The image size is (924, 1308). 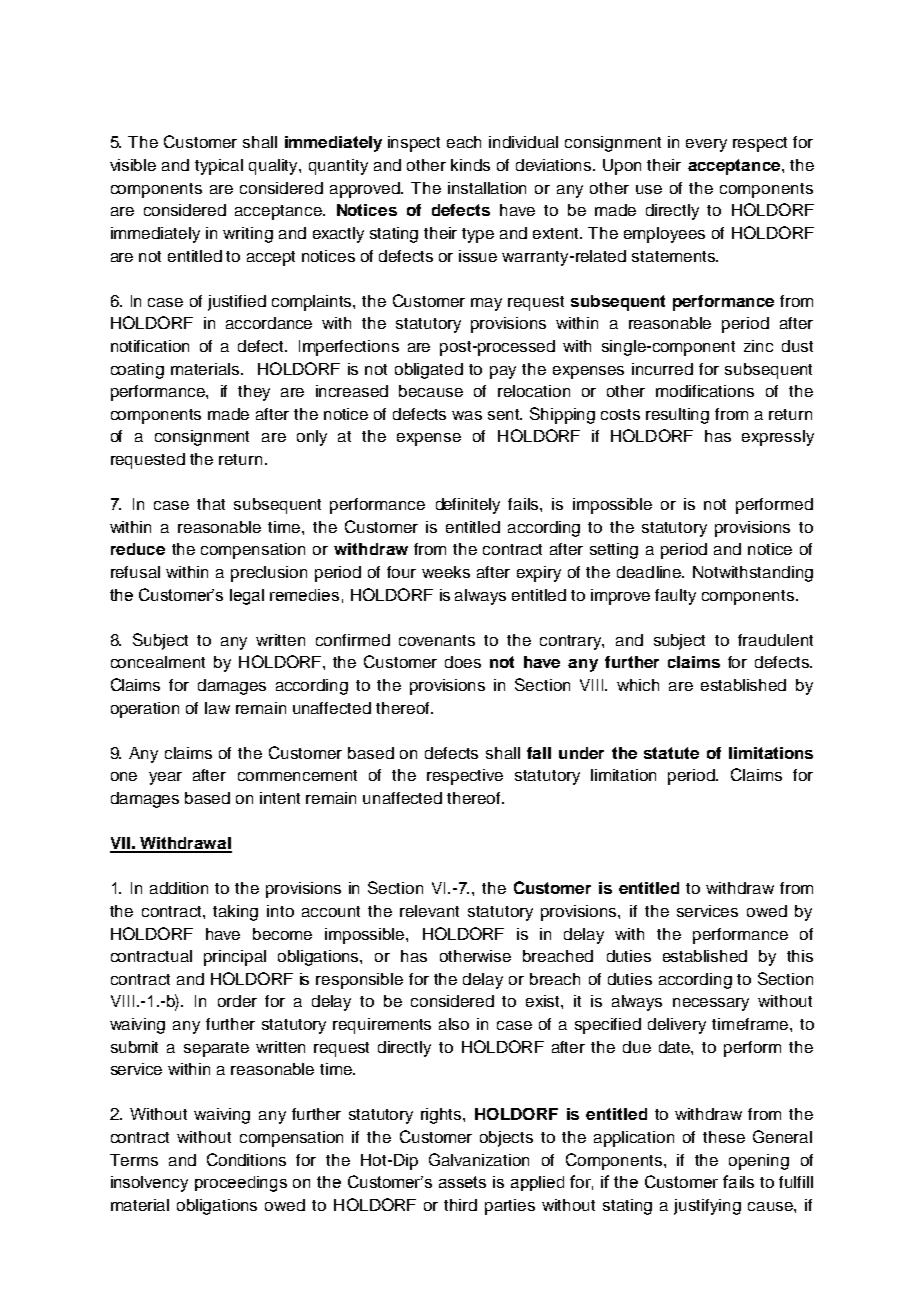 What do you see at coordinates (775, 640) in the screenshot?
I see `fraudulent` at bounding box center [775, 640].
